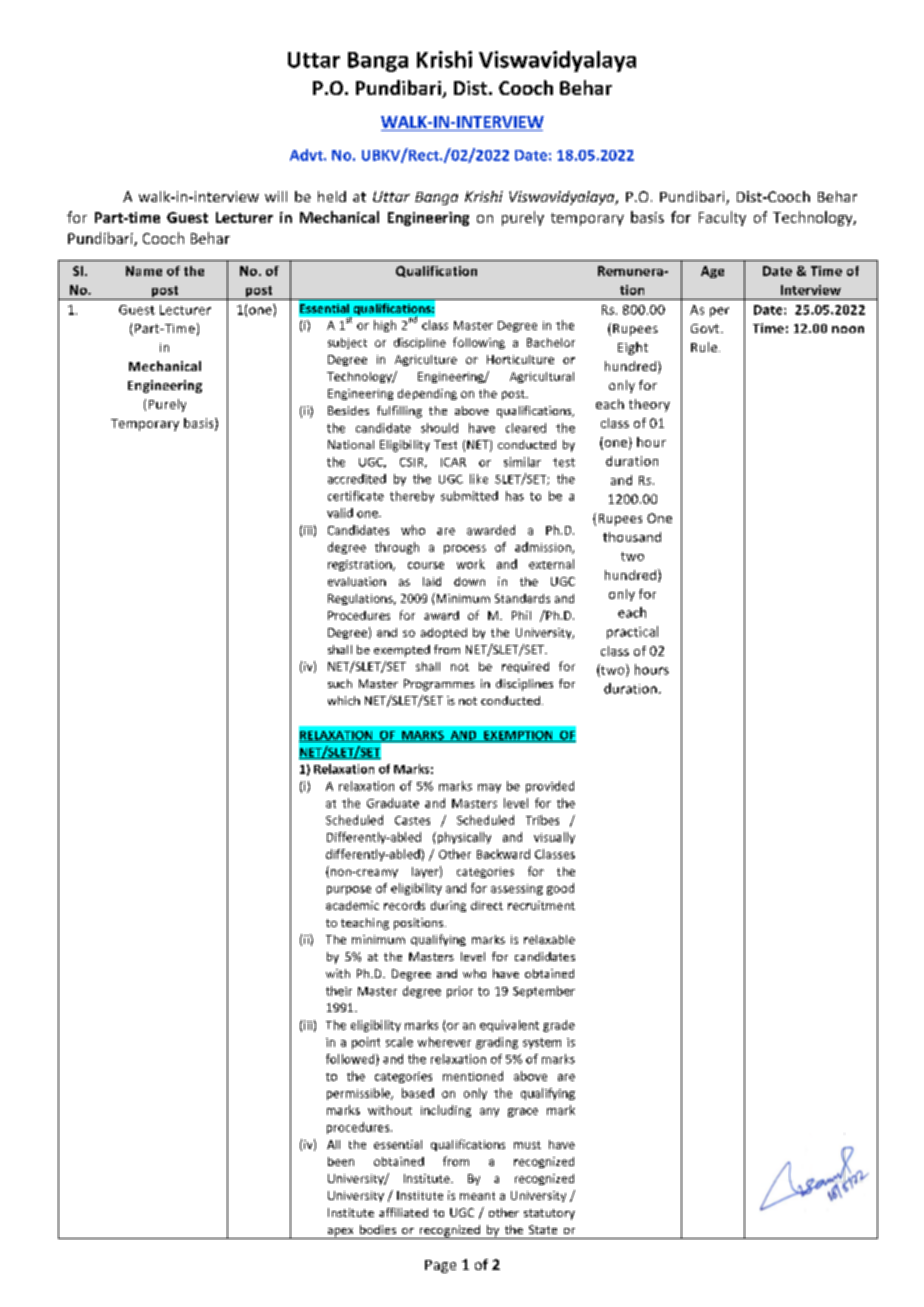  I want to click on visually, so click(554, 838).
